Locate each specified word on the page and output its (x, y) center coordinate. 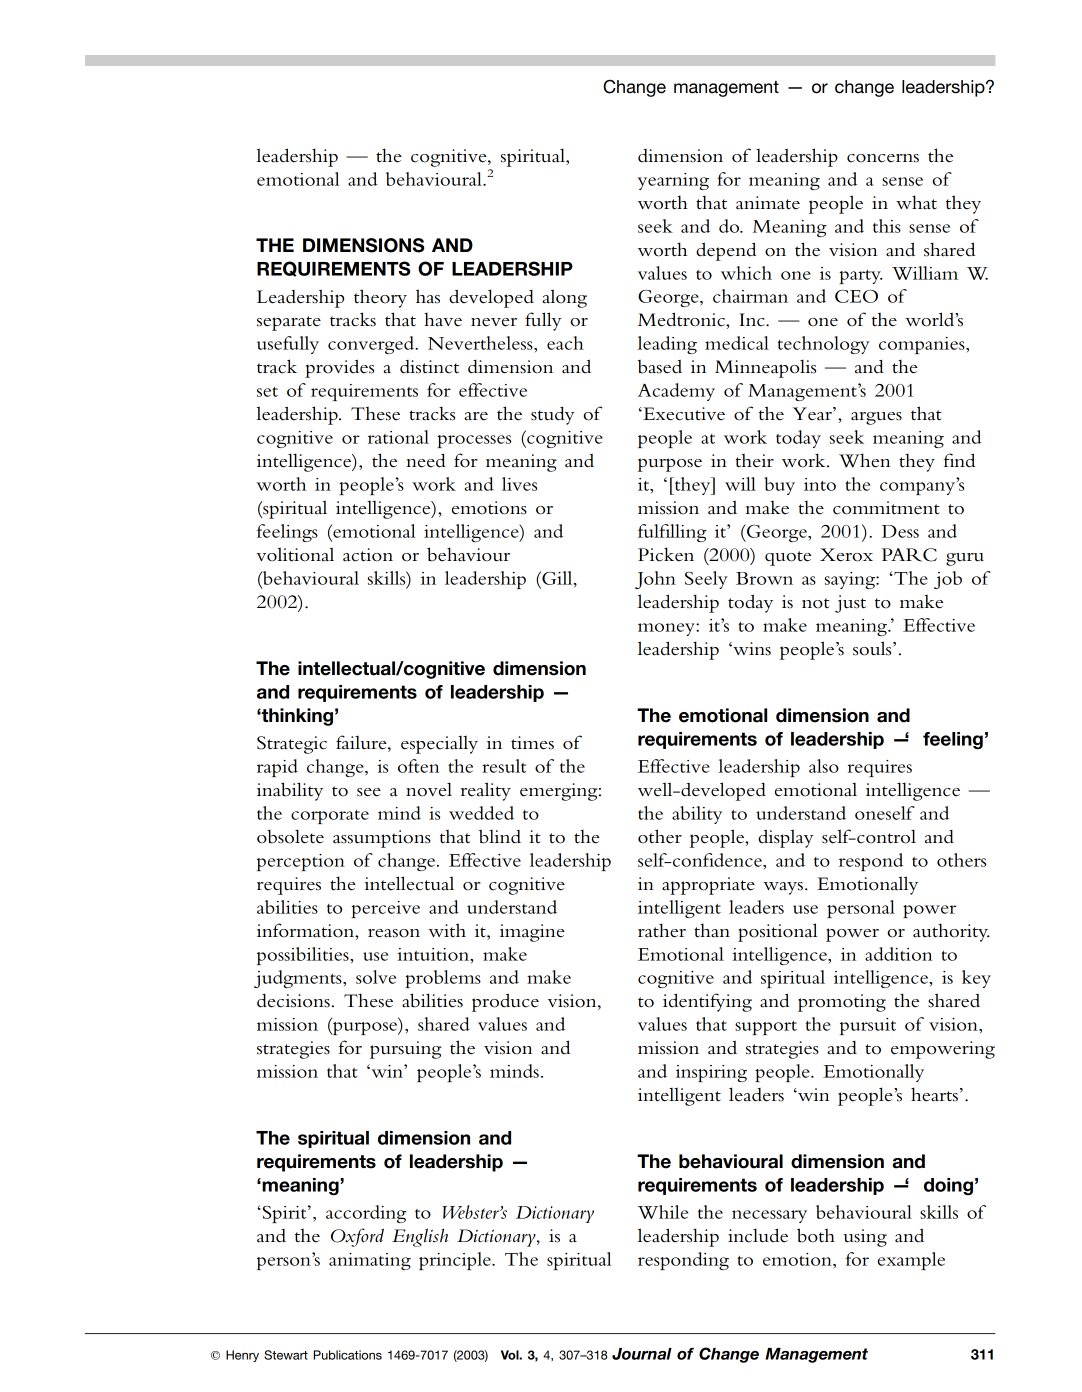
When (864, 460)
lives (519, 484)
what (916, 202)
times (532, 743)
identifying (707, 1002)
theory (380, 298)
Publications (347, 1355)
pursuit (868, 1026)
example (911, 1261)
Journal (642, 1354)
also (824, 766)
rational (398, 437)
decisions (293, 1001)
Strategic (292, 745)
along (564, 298)
